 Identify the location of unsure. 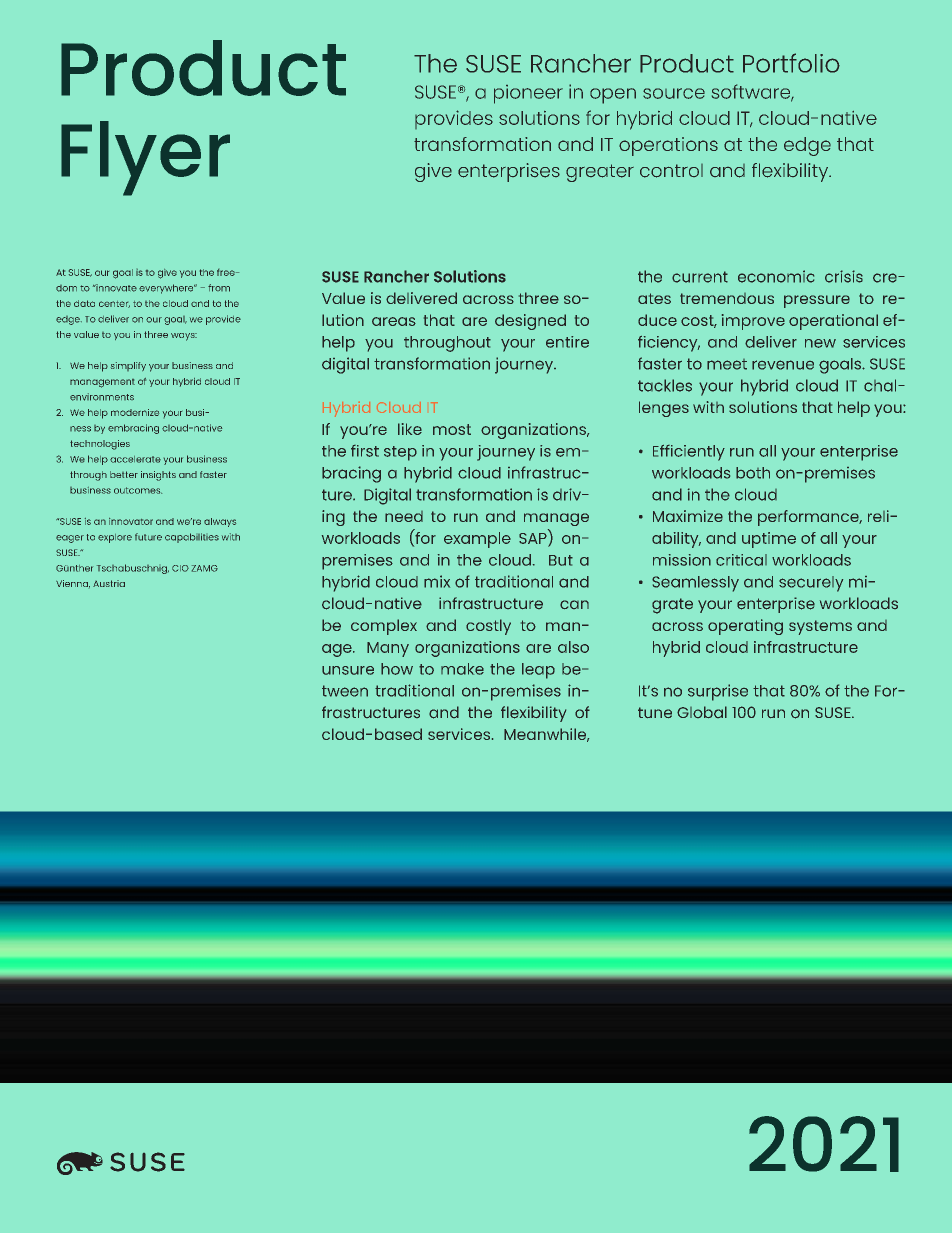
(348, 670).
